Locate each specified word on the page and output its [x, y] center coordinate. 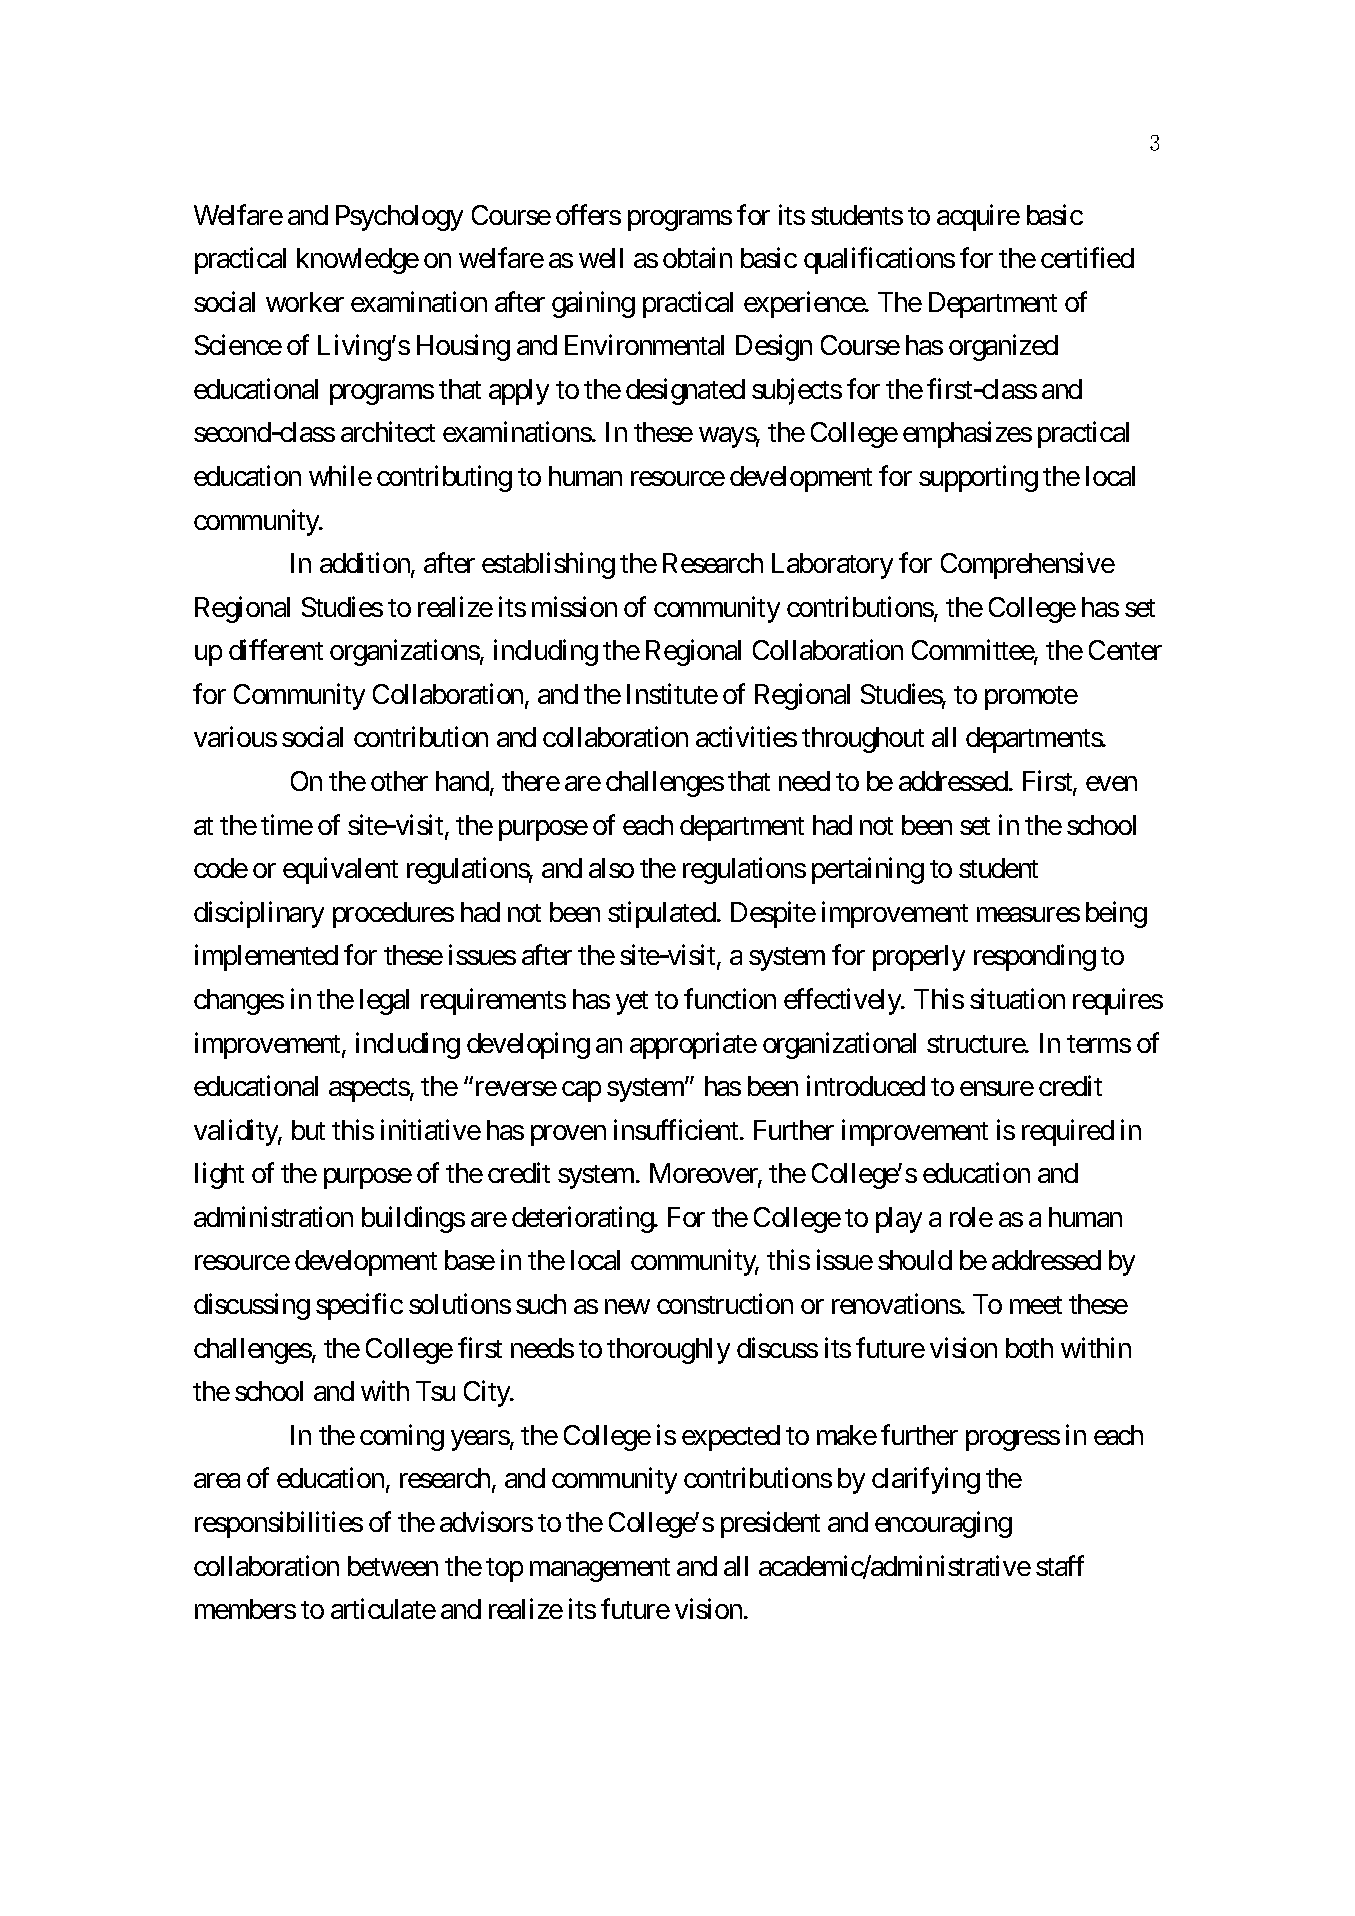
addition [366, 564]
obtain [697, 257]
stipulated [663, 914]
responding [1035, 958]
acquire [978, 217]
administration [273, 1216]
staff [1060, 1565]
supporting [978, 478]
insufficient [677, 1129]
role [971, 1217]
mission [574, 606]
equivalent [340, 870]
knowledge [358, 261]
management [600, 1570]
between [393, 1566]
